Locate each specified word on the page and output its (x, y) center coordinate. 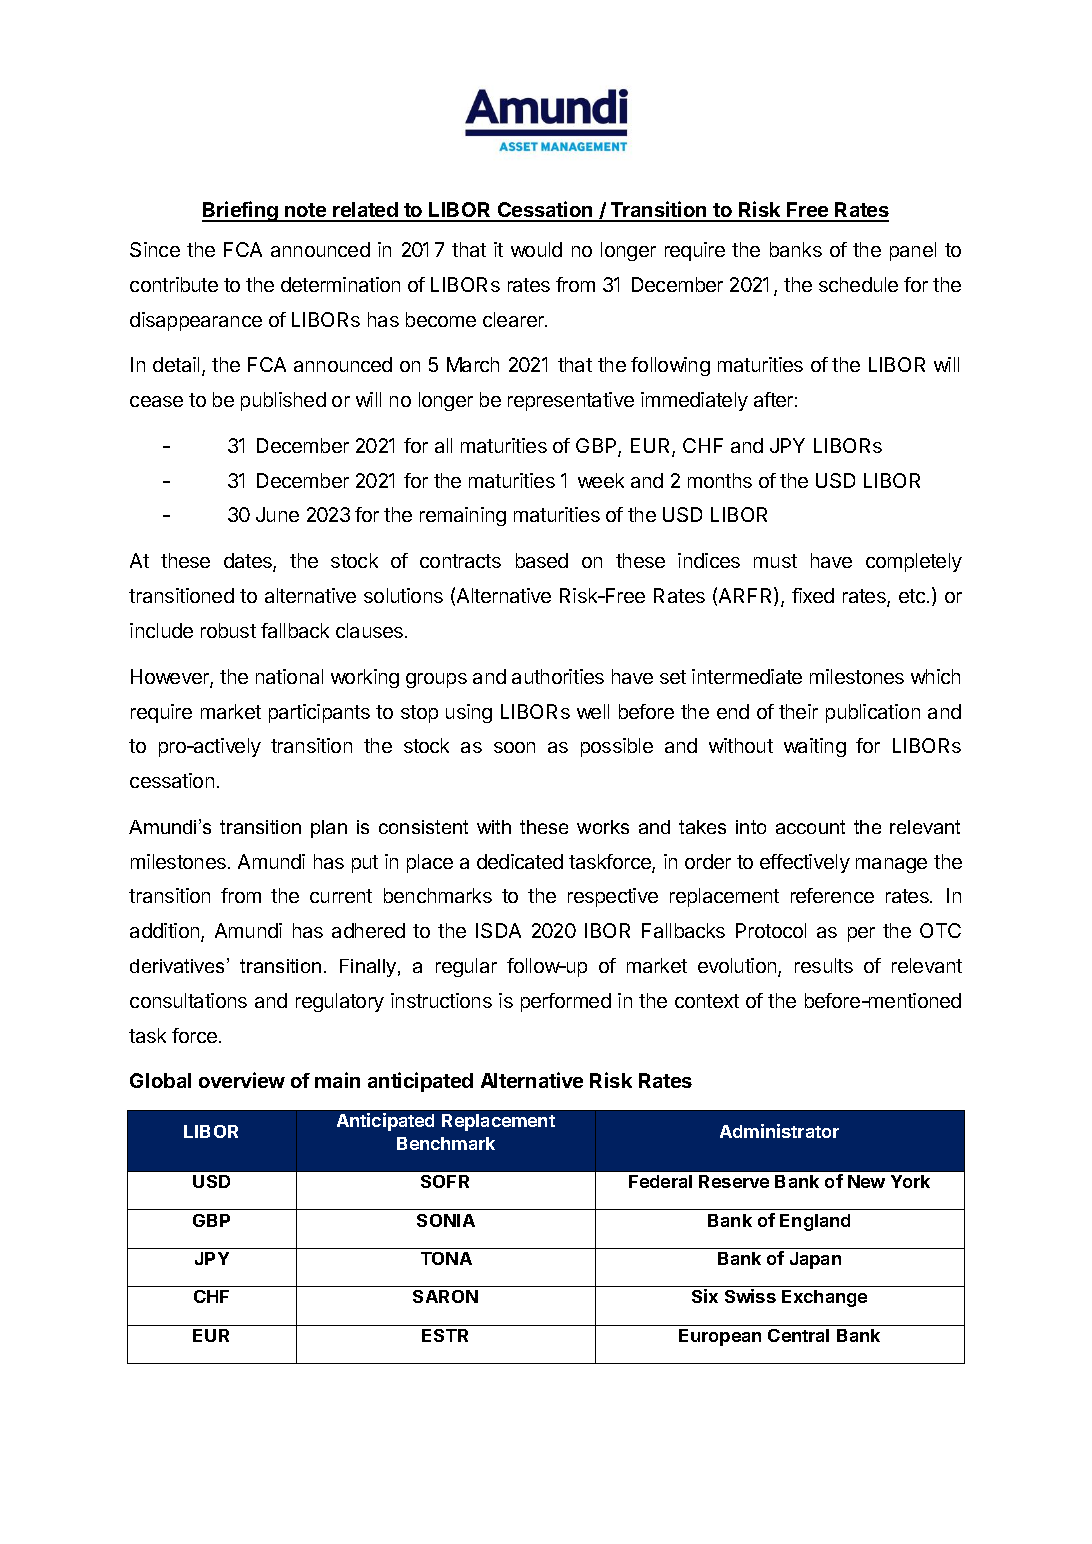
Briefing (241, 211)
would (536, 249)
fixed (813, 595)
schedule (858, 284)
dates (249, 562)
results (824, 965)
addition (166, 932)
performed (566, 1002)
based (542, 560)
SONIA (446, 1220)
